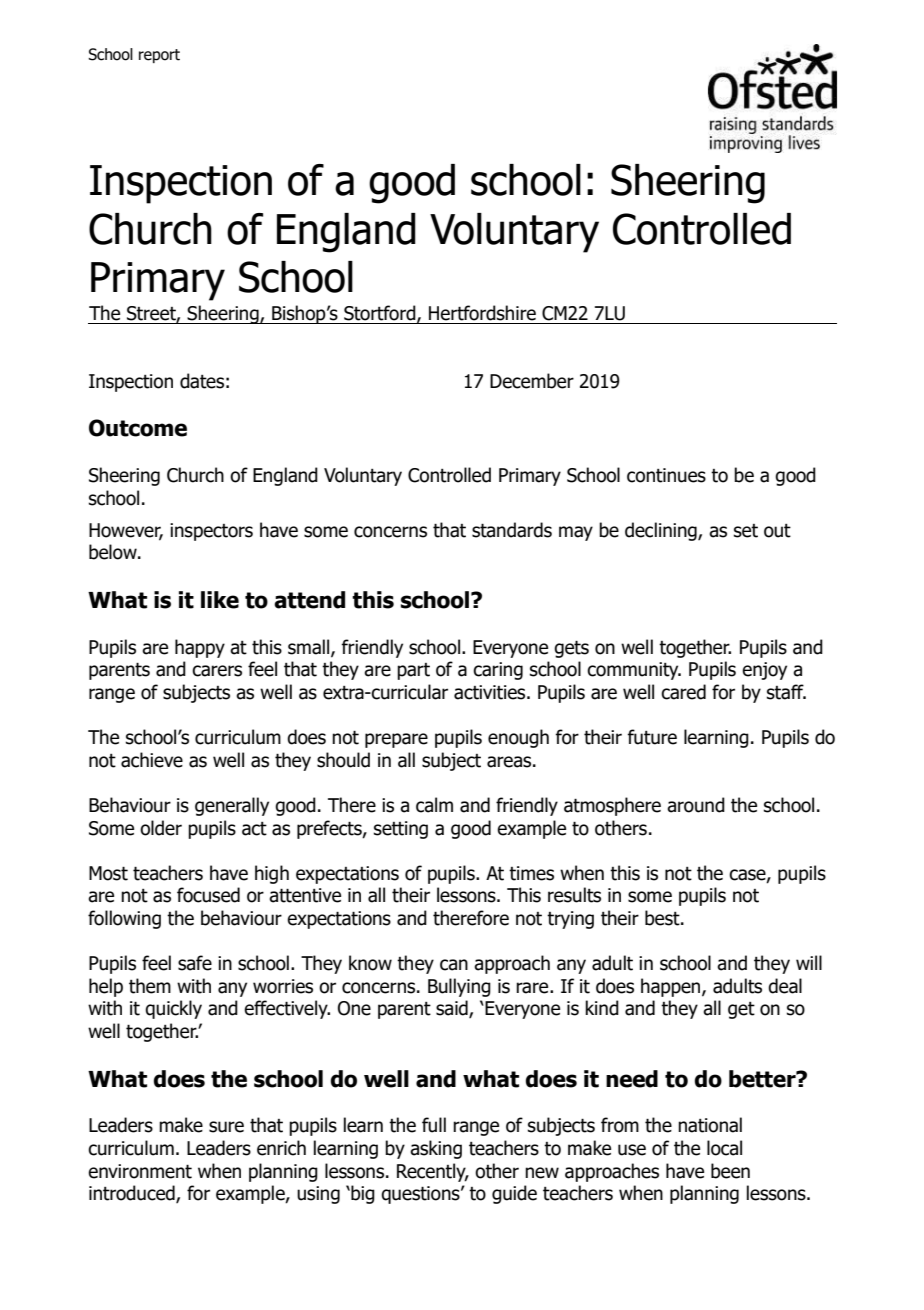  What do you see at coordinates (532, 381) in the document?
I see `December` at bounding box center [532, 381].
